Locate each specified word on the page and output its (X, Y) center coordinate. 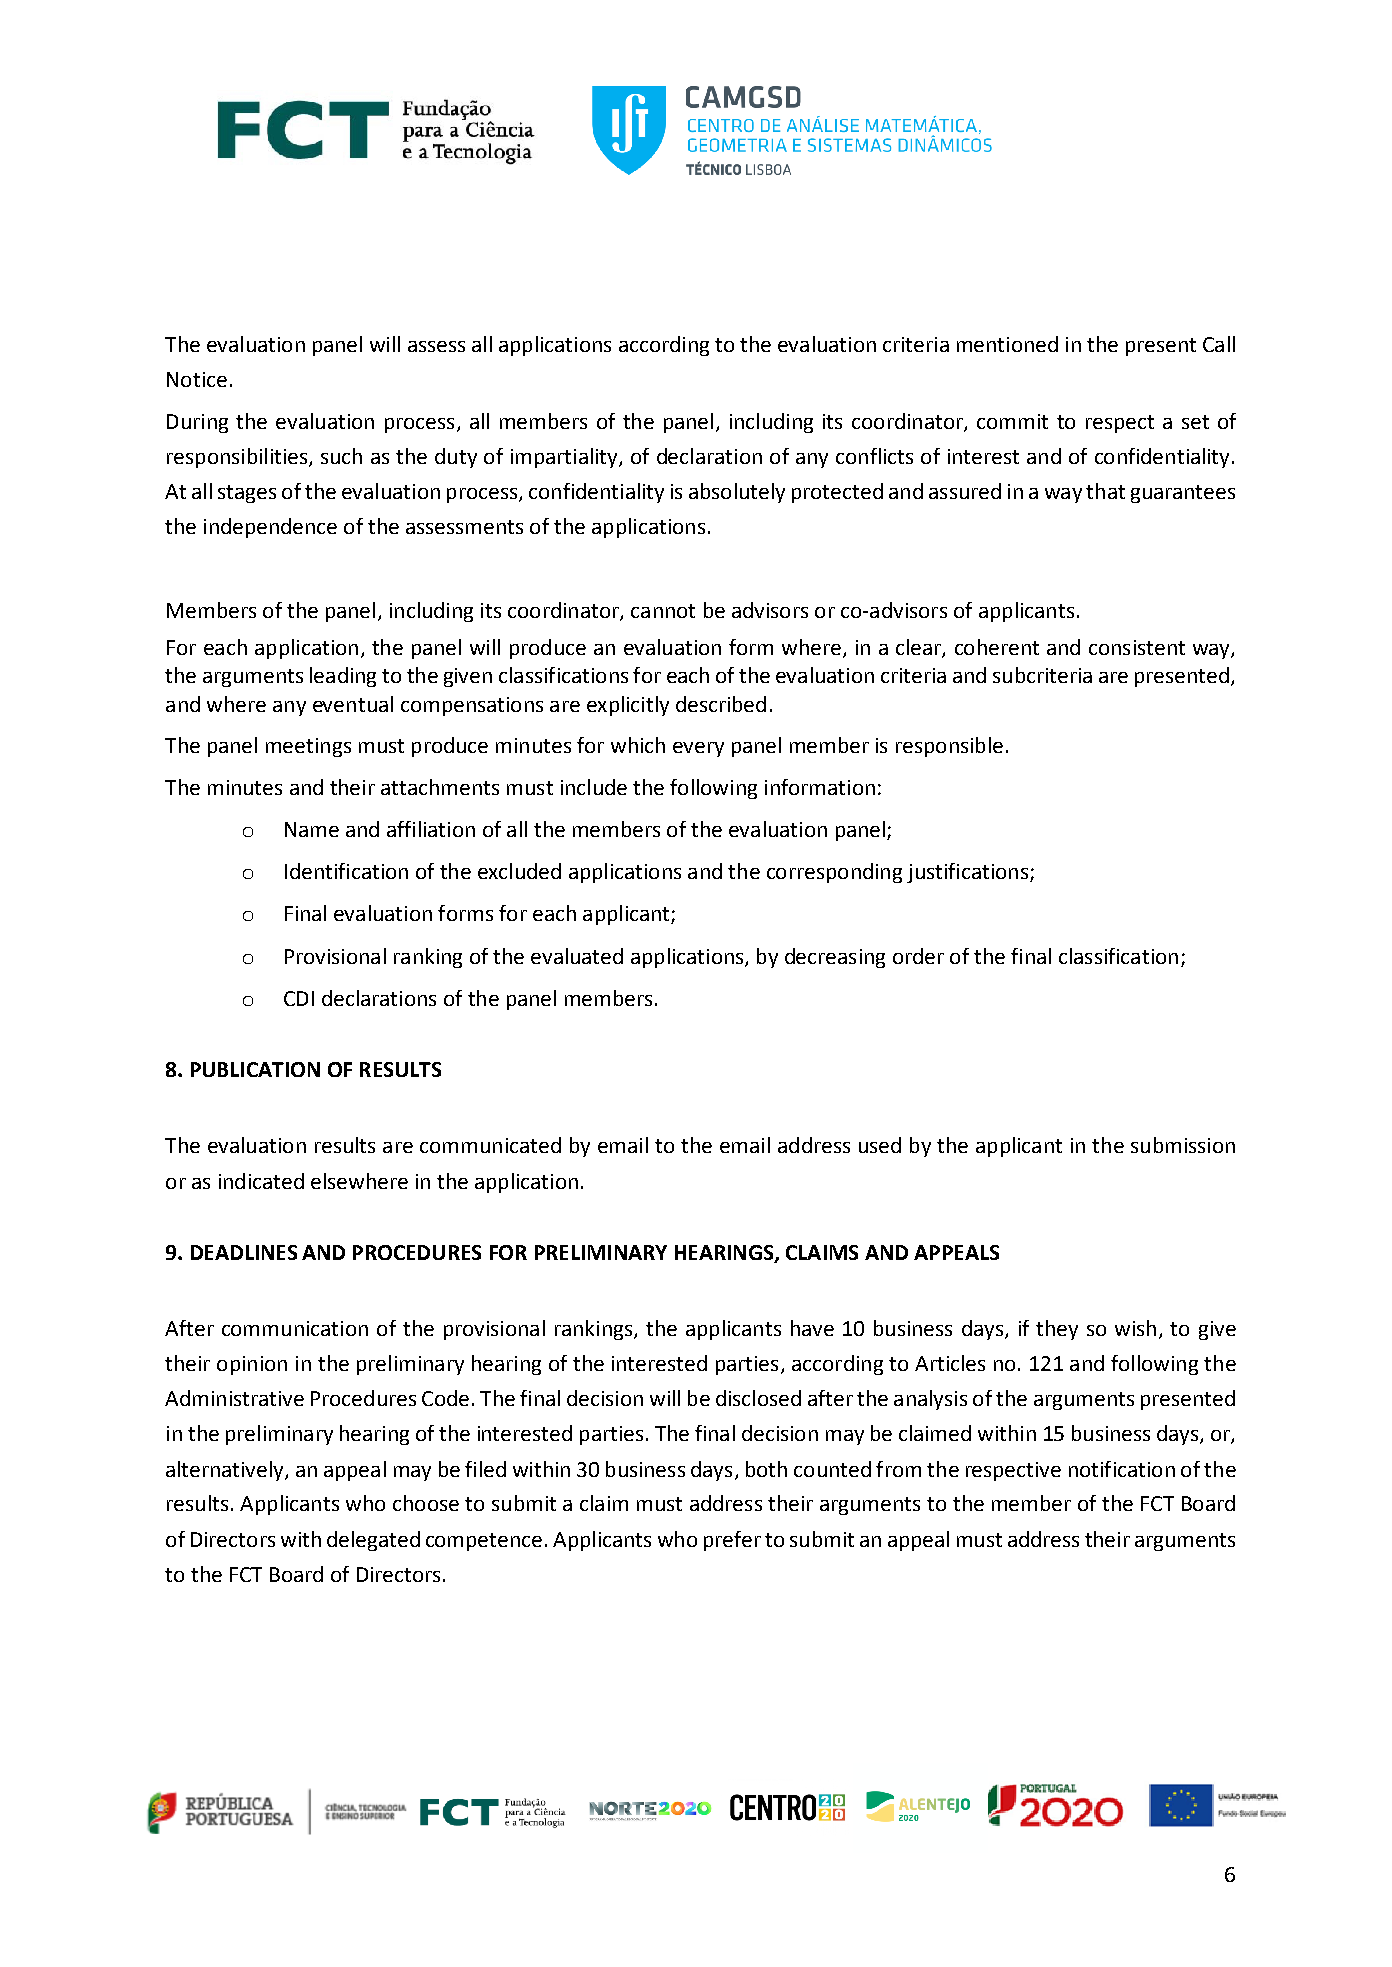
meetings (308, 747)
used (880, 1145)
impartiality (565, 458)
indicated (261, 1181)
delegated (373, 1541)
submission (1183, 1145)
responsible (949, 747)
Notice (197, 379)
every (698, 749)
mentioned (1007, 344)
